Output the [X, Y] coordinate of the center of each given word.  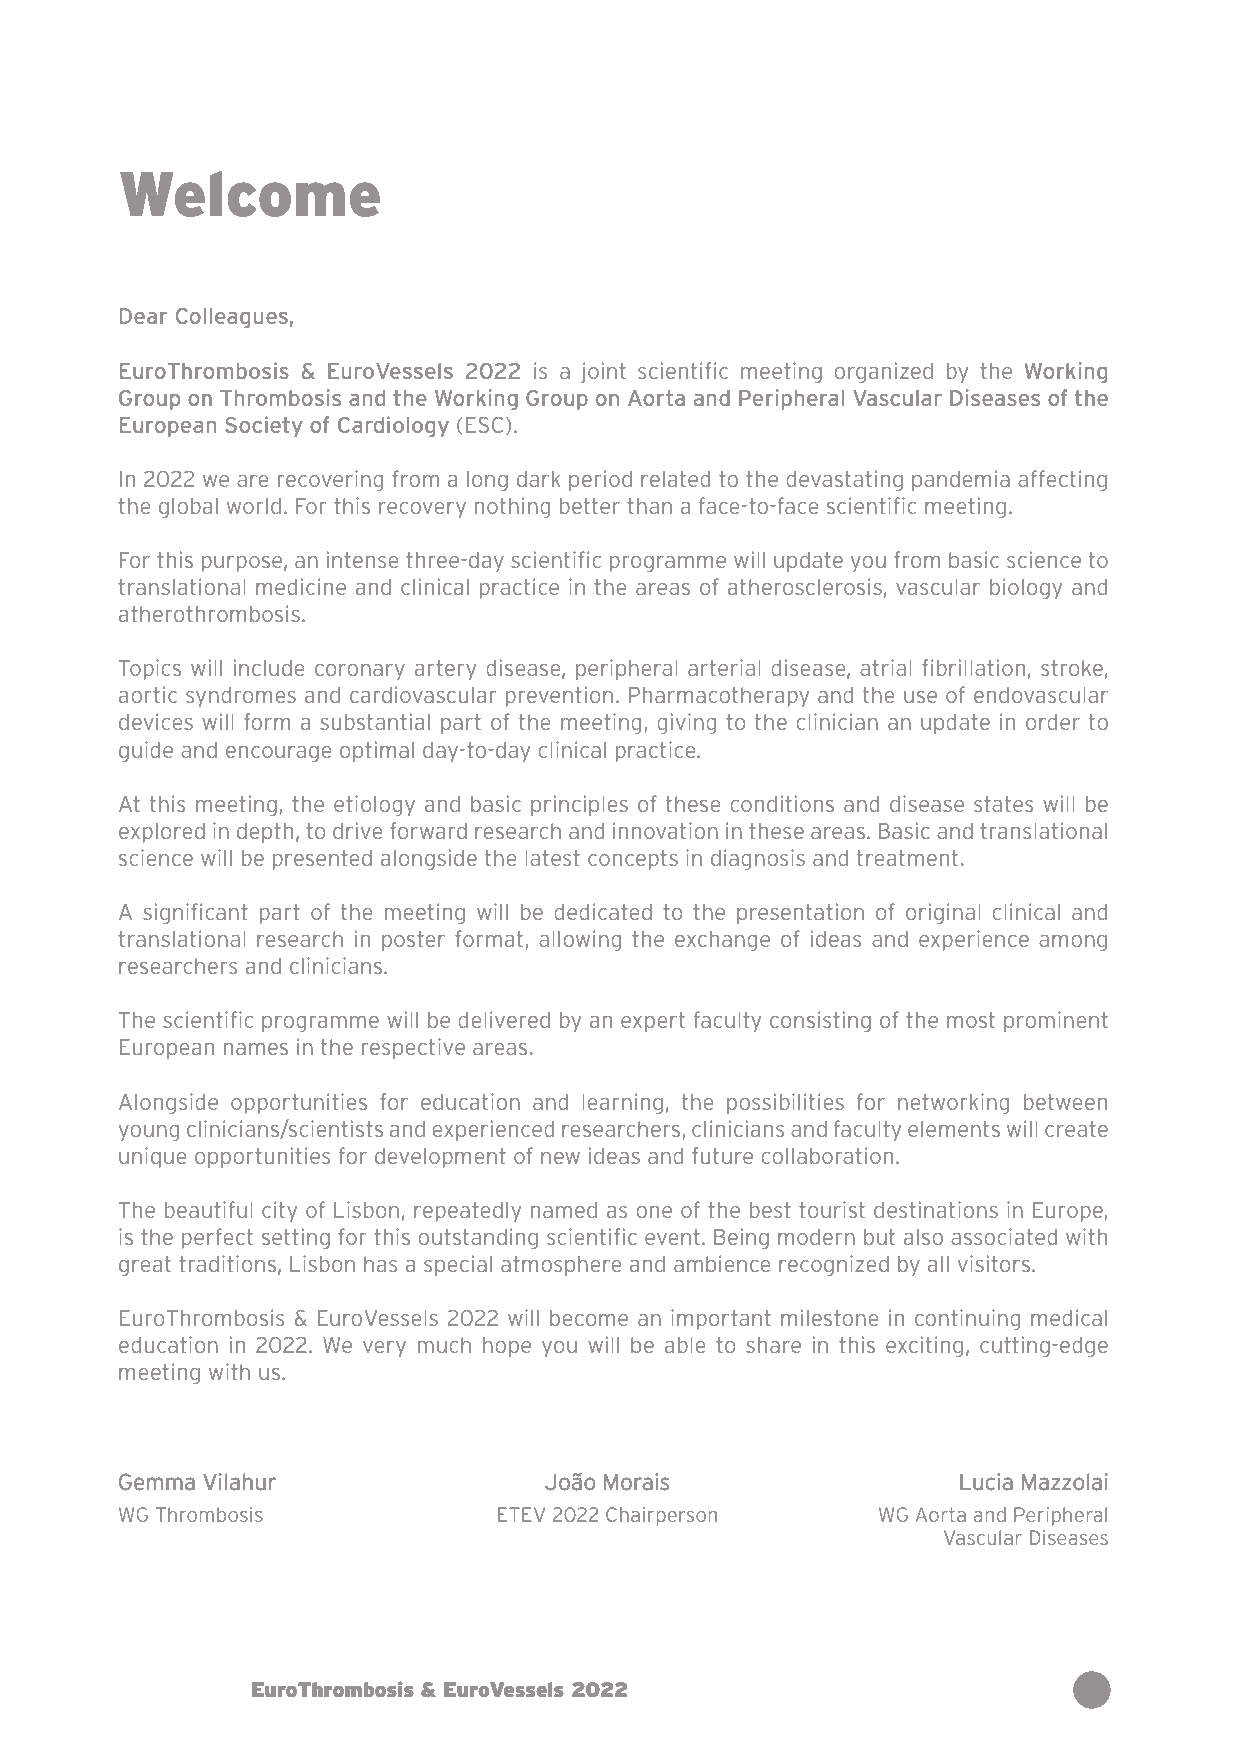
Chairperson [661, 1516]
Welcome [250, 194]
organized [883, 372]
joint [603, 372]
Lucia [986, 1482]
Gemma [157, 1482]
